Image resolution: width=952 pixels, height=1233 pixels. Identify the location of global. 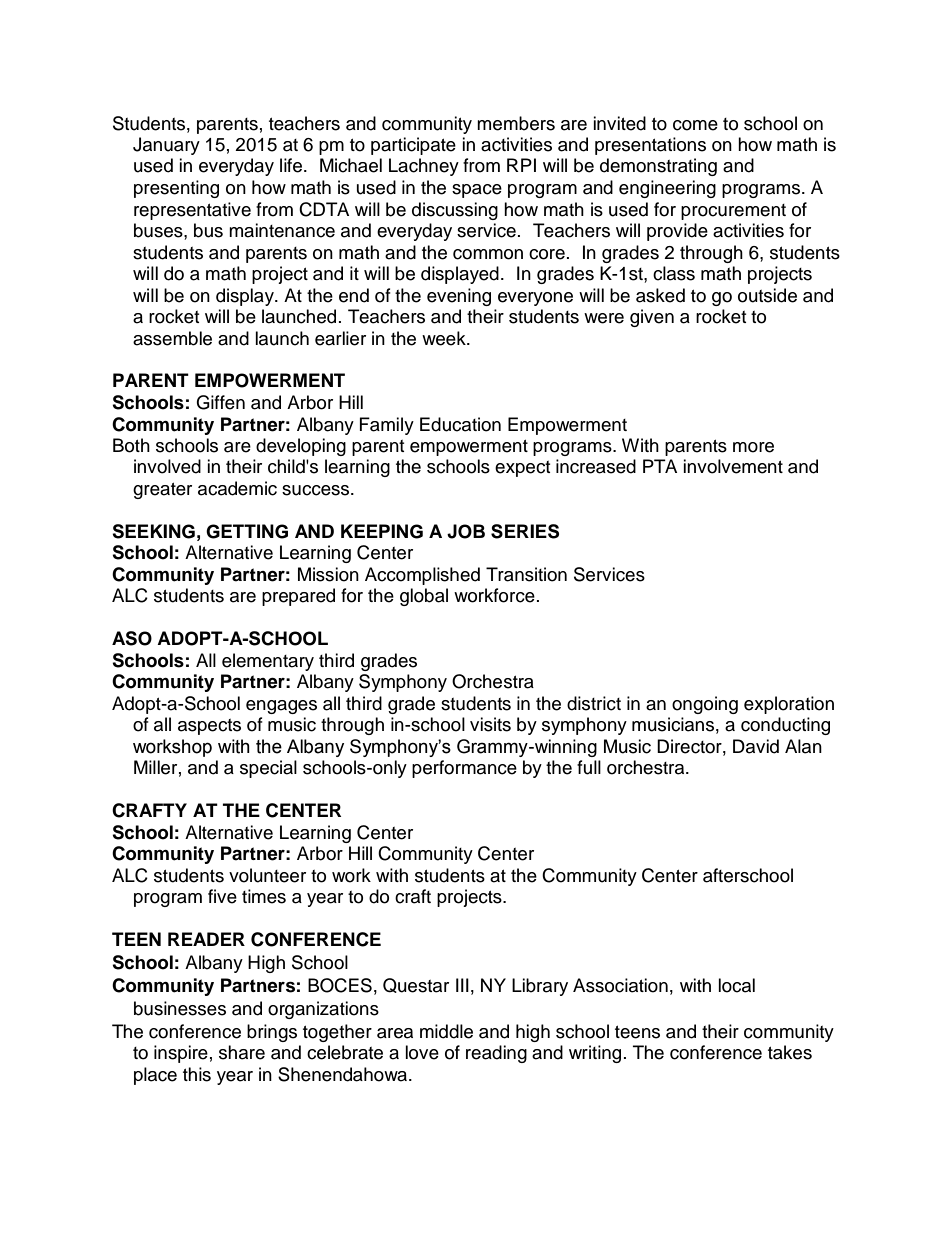
(424, 597).
